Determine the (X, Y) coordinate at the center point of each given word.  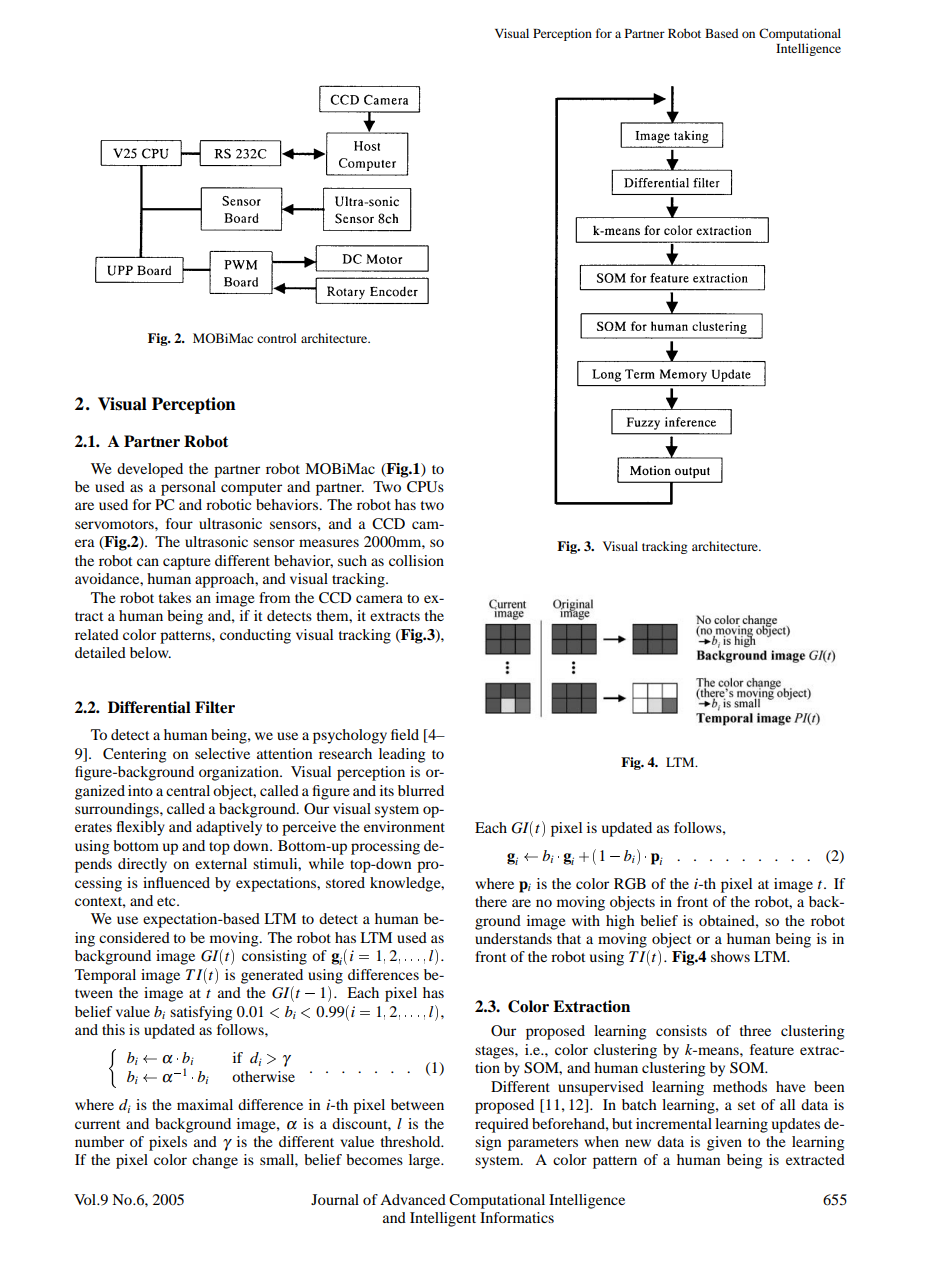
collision (416, 560)
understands (513, 938)
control (277, 338)
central (188, 790)
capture (186, 563)
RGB (630, 884)
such (352, 560)
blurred (421, 790)
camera (379, 599)
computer (251, 489)
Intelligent (443, 1219)
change (215, 1161)
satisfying (201, 1013)
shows (730, 956)
